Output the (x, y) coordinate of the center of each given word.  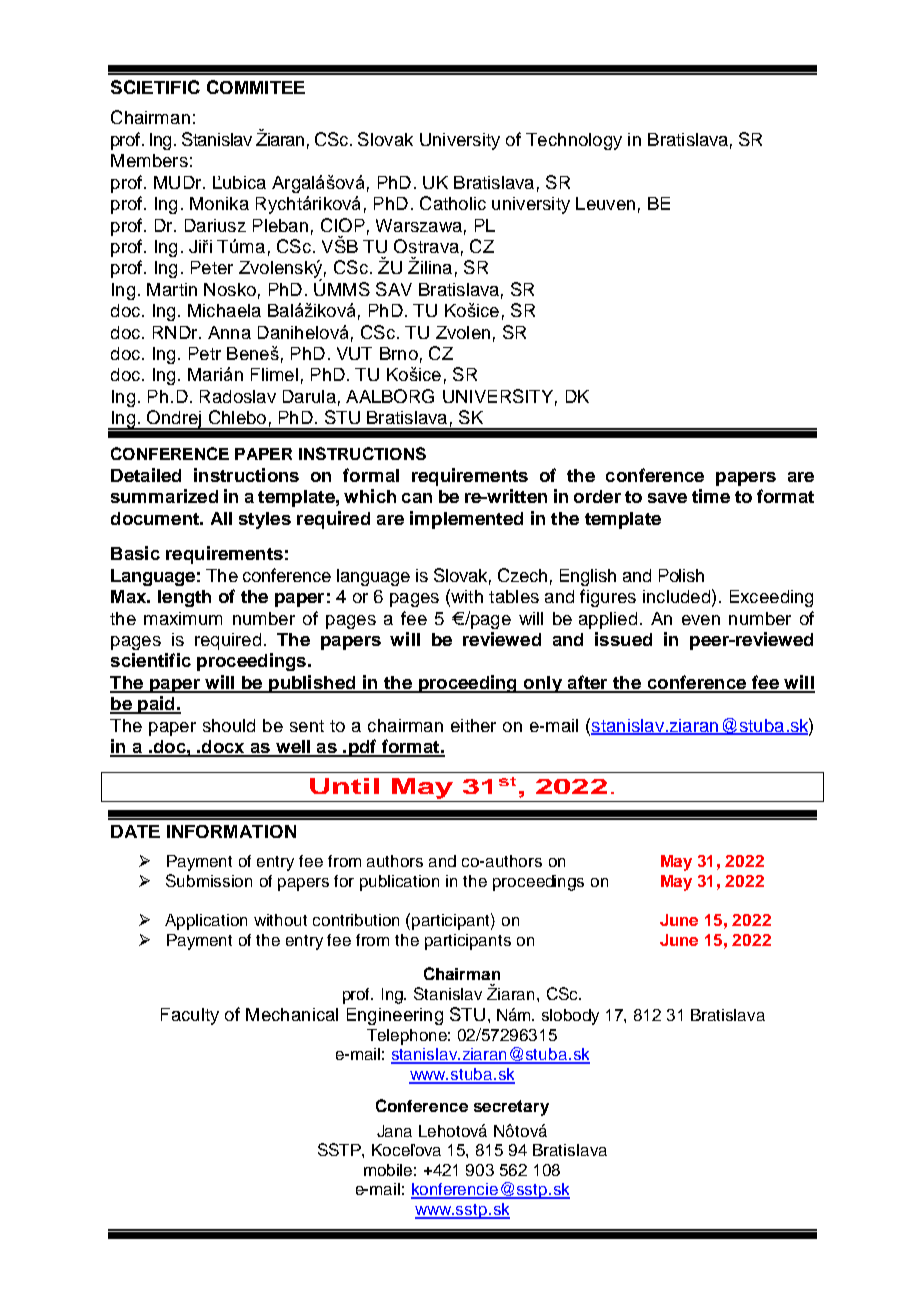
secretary (511, 1108)
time (711, 496)
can (417, 498)
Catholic (453, 203)
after (587, 683)
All (221, 518)
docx (223, 748)
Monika (219, 203)
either (473, 725)
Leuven (605, 203)
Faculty (190, 1016)
